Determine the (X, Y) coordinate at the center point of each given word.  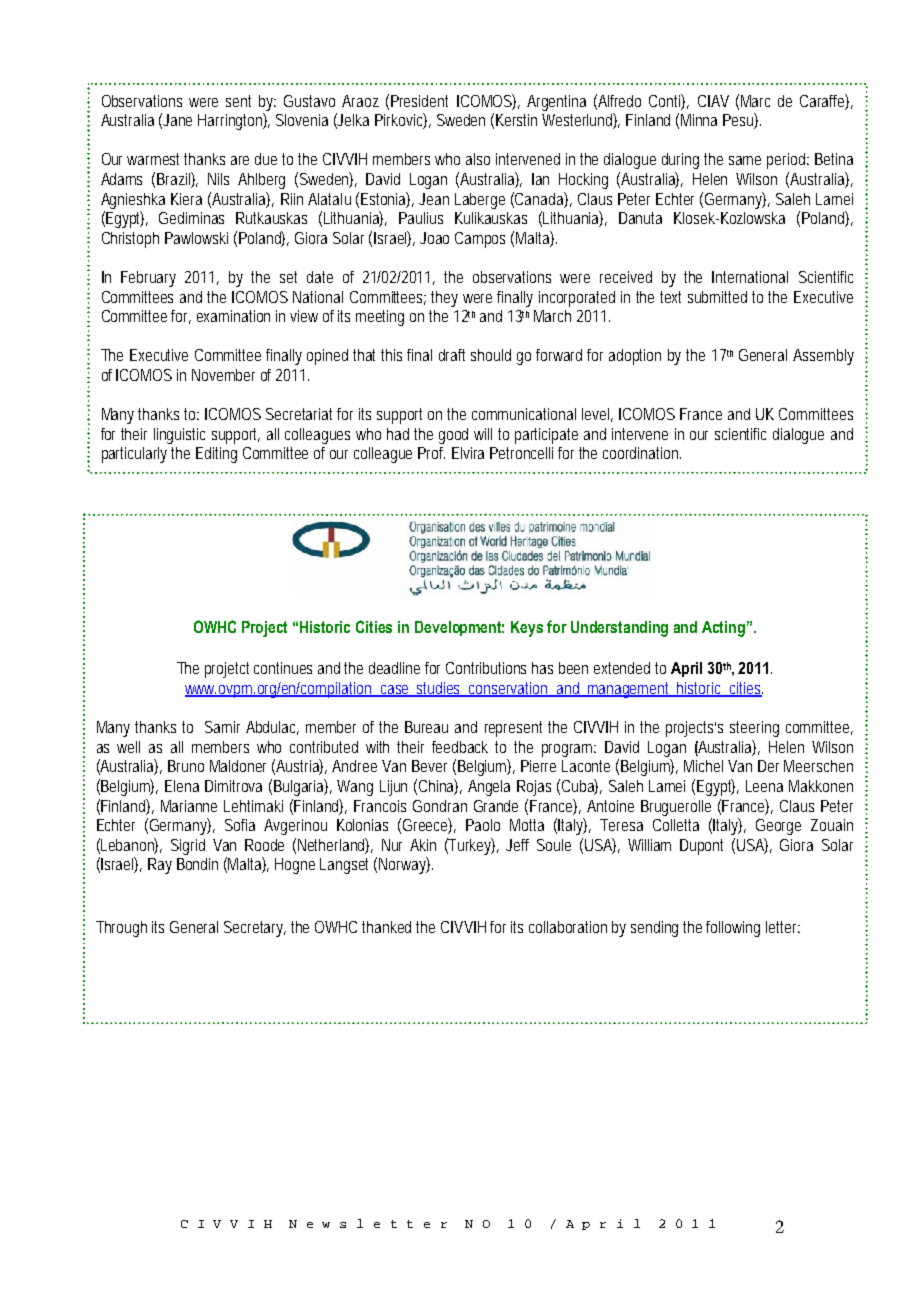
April (686, 669)
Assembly (823, 357)
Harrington (232, 121)
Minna (699, 120)
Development (459, 628)
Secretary (255, 929)
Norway (404, 865)
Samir (222, 727)
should (491, 355)
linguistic (179, 436)
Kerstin (516, 120)
